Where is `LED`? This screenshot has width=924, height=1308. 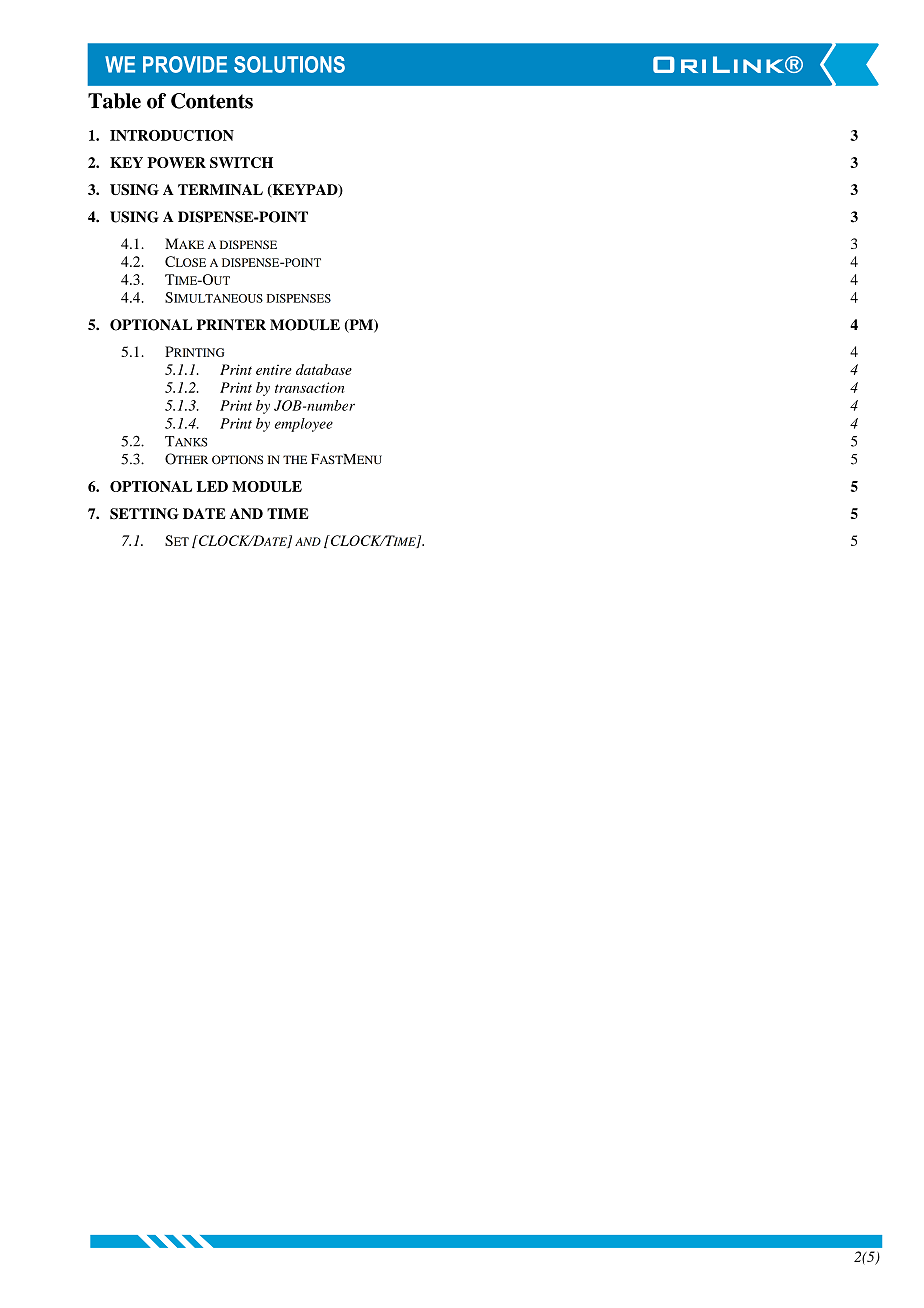
LED is located at coordinates (212, 486).
